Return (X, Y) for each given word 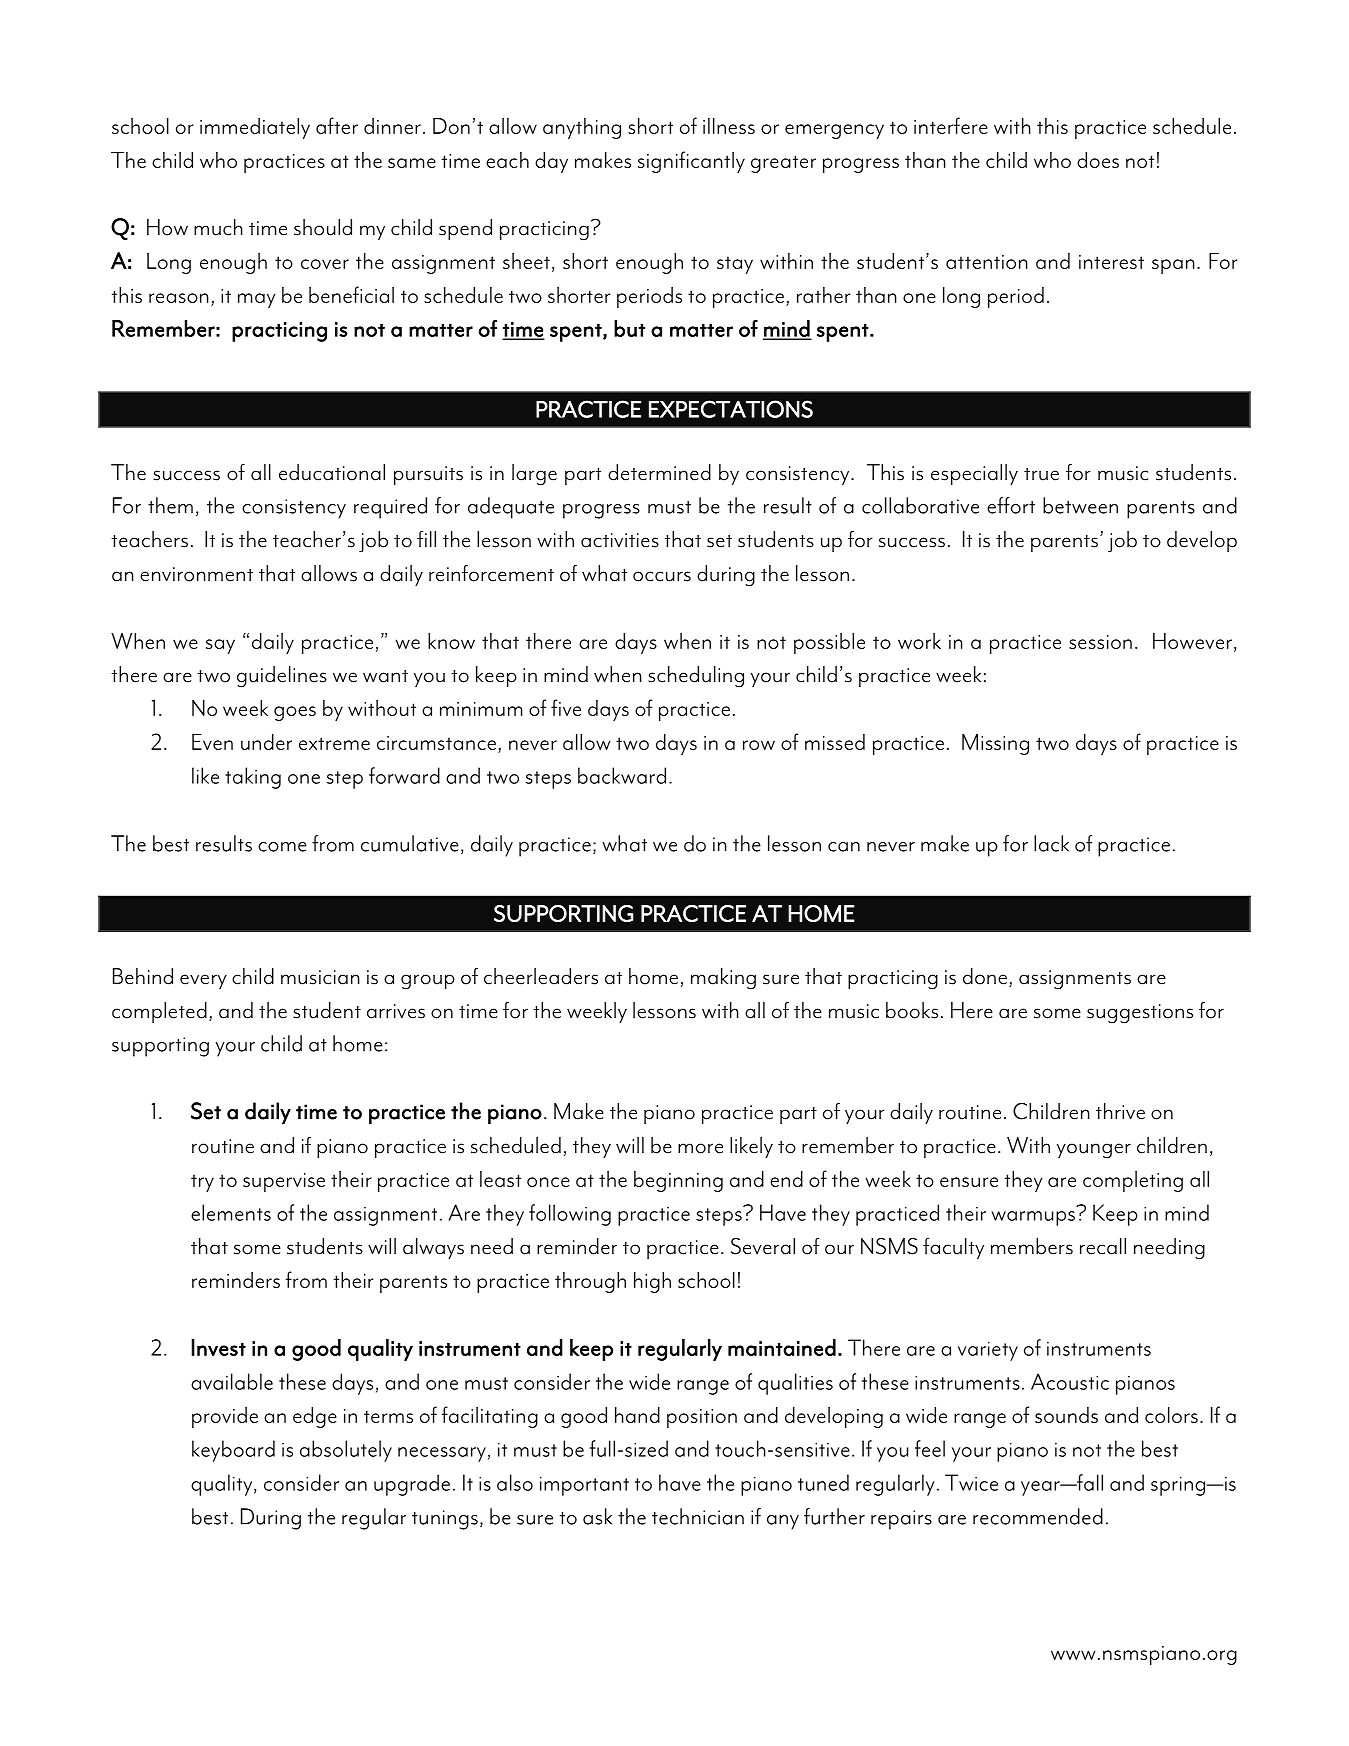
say (220, 646)
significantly (691, 162)
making (723, 979)
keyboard (233, 1451)
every (203, 981)
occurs (662, 576)
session (1100, 642)
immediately (255, 128)
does (1098, 160)
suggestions (1140, 1014)
